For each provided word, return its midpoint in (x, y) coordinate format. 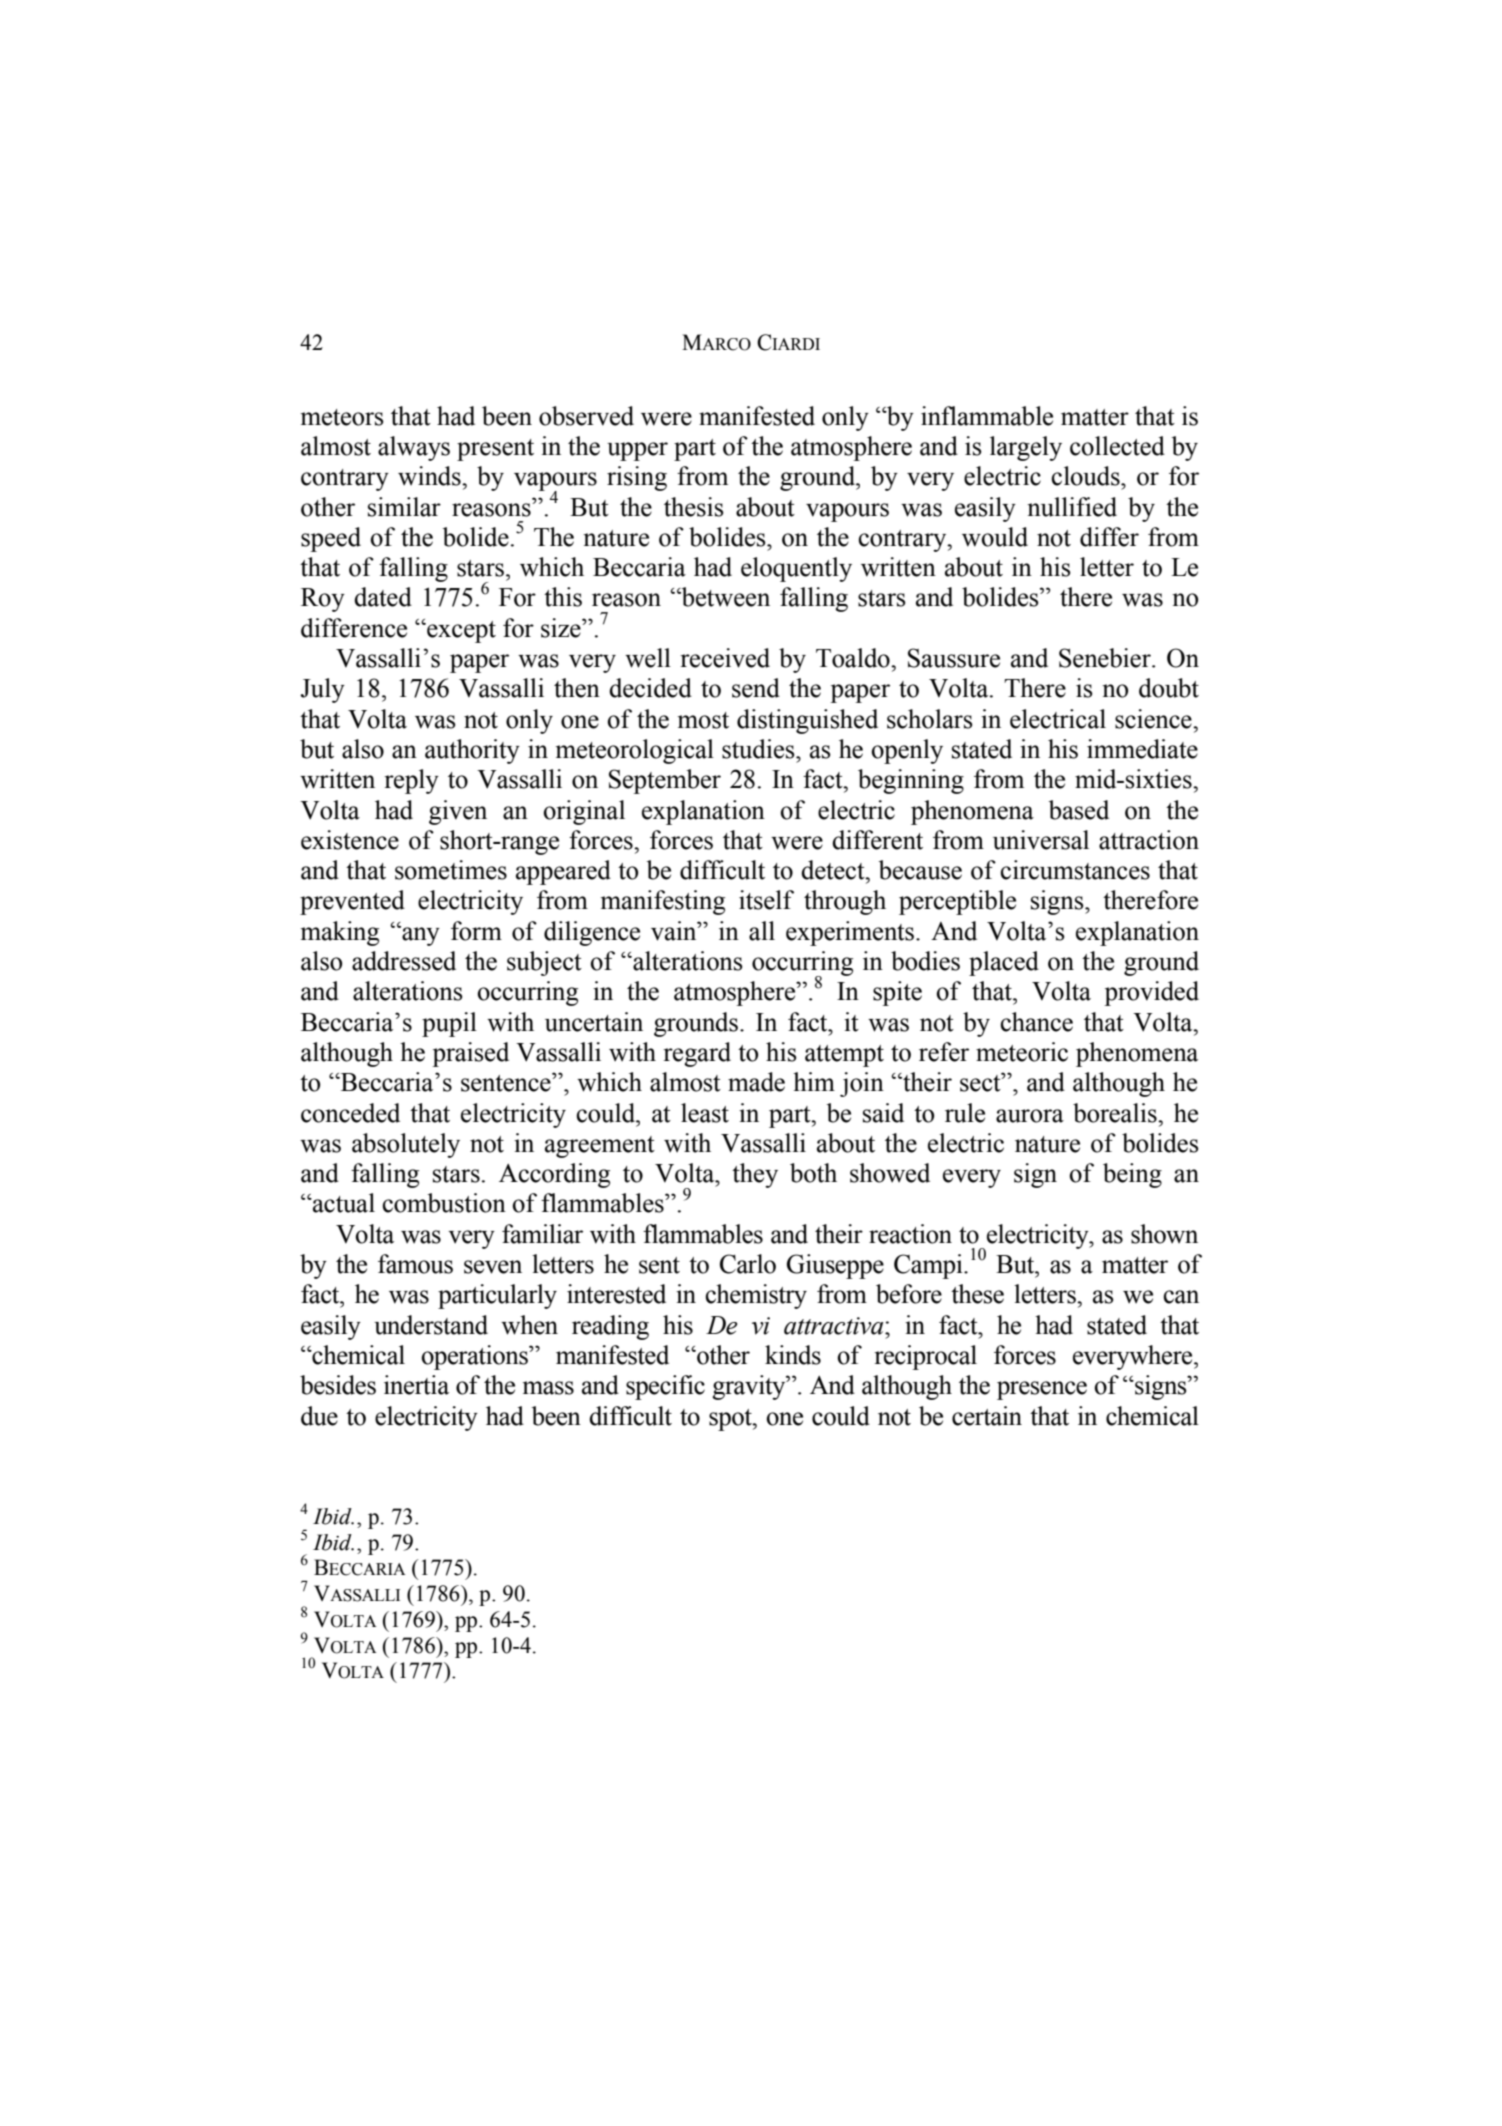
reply (411, 781)
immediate (1142, 749)
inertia (416, 1385)
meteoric (1022, 1052)
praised (470, 1054)
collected (1117, 446)
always (414, 448)
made (756, 1082)
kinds (793, 1355)
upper (637, 451)
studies (759, 749)
